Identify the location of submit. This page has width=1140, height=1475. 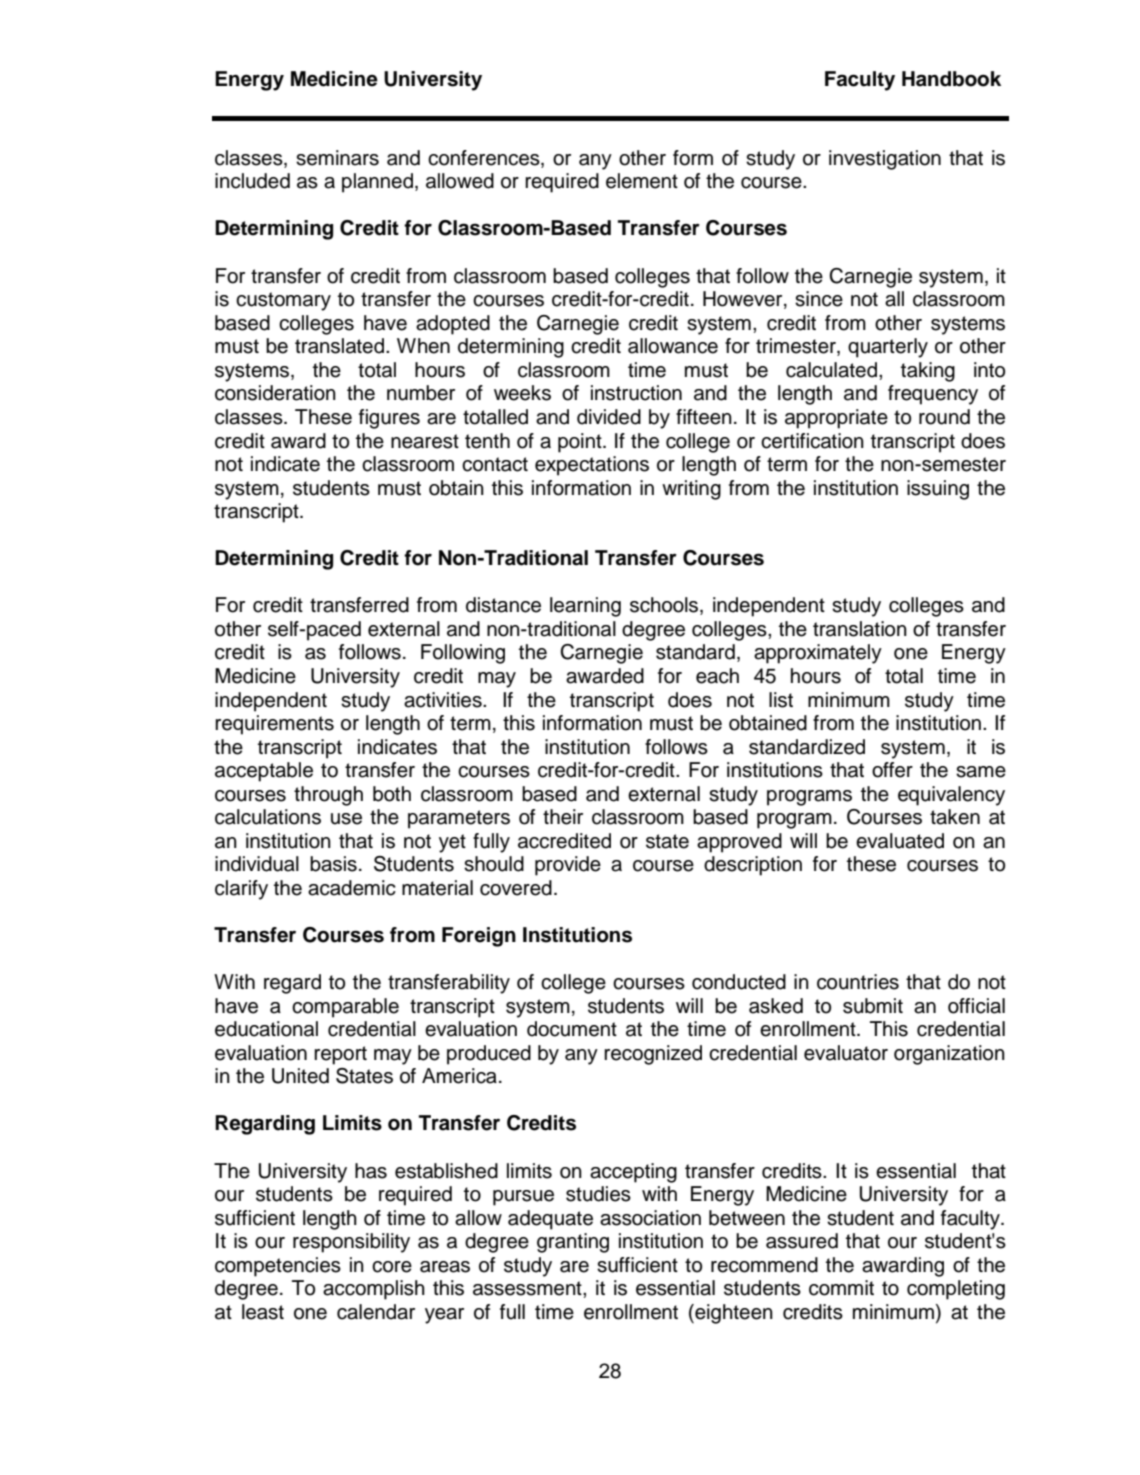
(873, 1006).
